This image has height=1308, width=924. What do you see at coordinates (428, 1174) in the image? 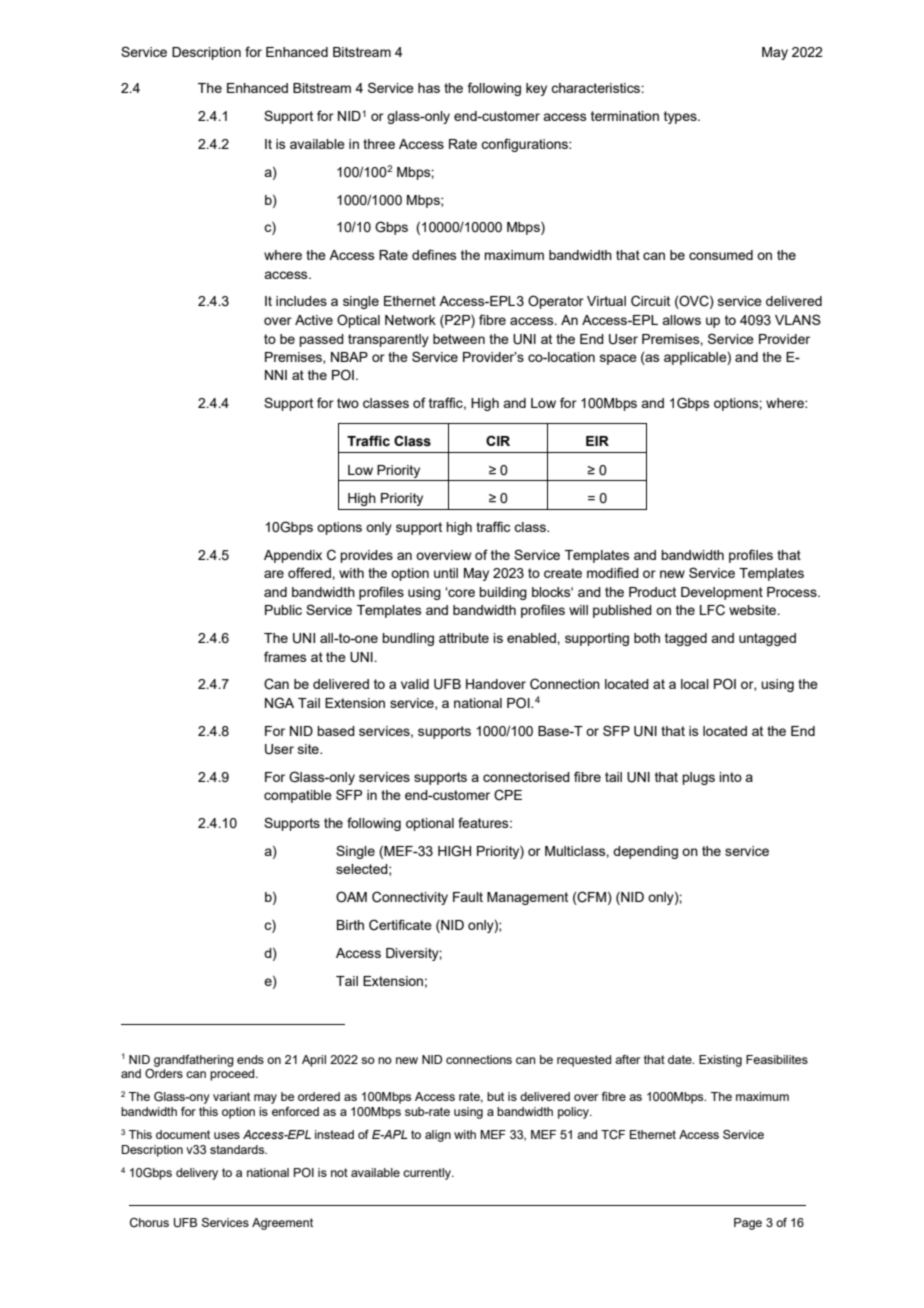
I see `currently` at bounding box center [428, 1174].
